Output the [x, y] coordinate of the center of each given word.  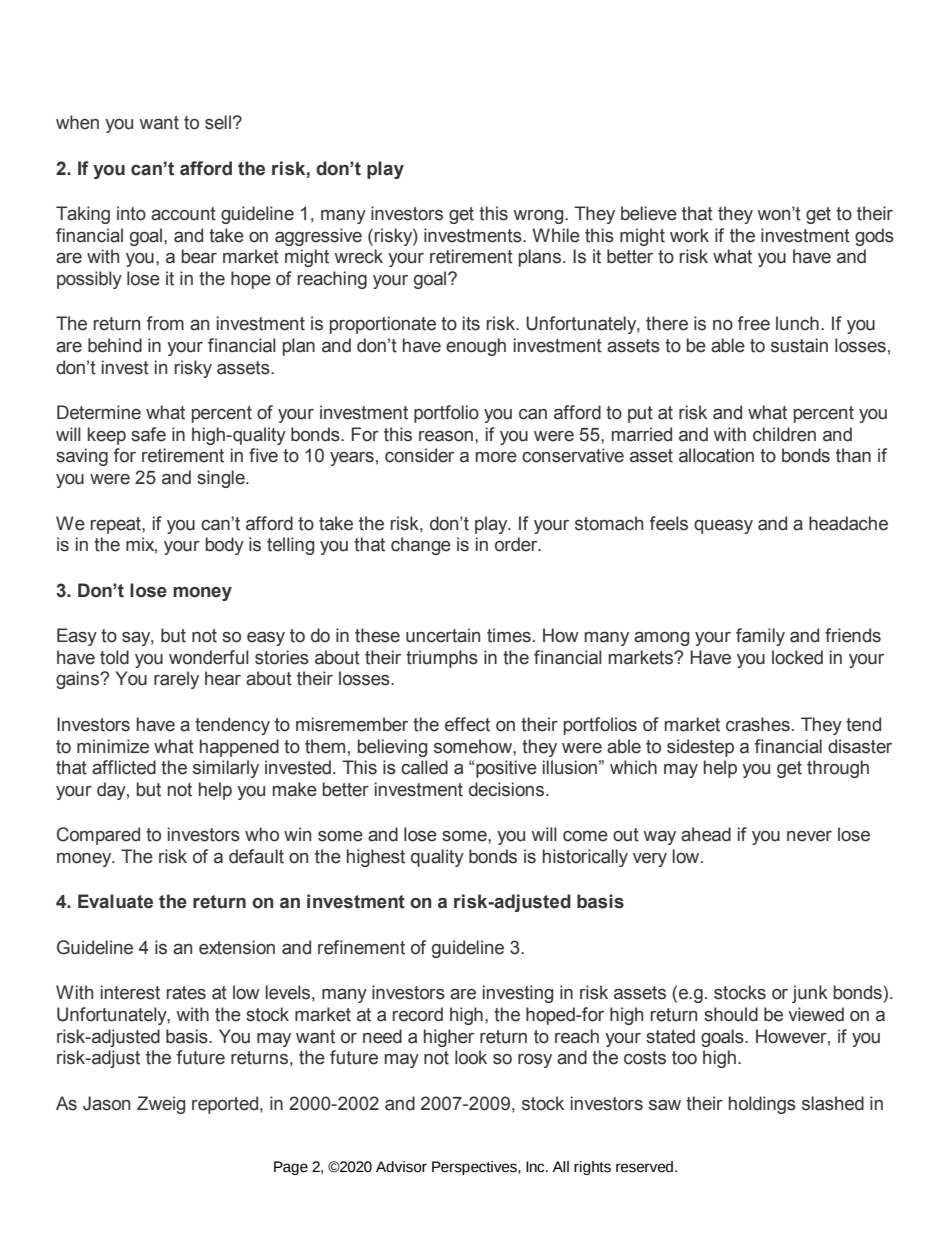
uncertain [443, 635]
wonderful [209, 657]
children [784, 434]
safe [148, 434]
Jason [106, 1103]
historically [585, 858]
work [689, 235]
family [760, 637]
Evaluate [115, 901]
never [809, 836]
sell [218, 122]
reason [446, 436]
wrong [540, 217]
